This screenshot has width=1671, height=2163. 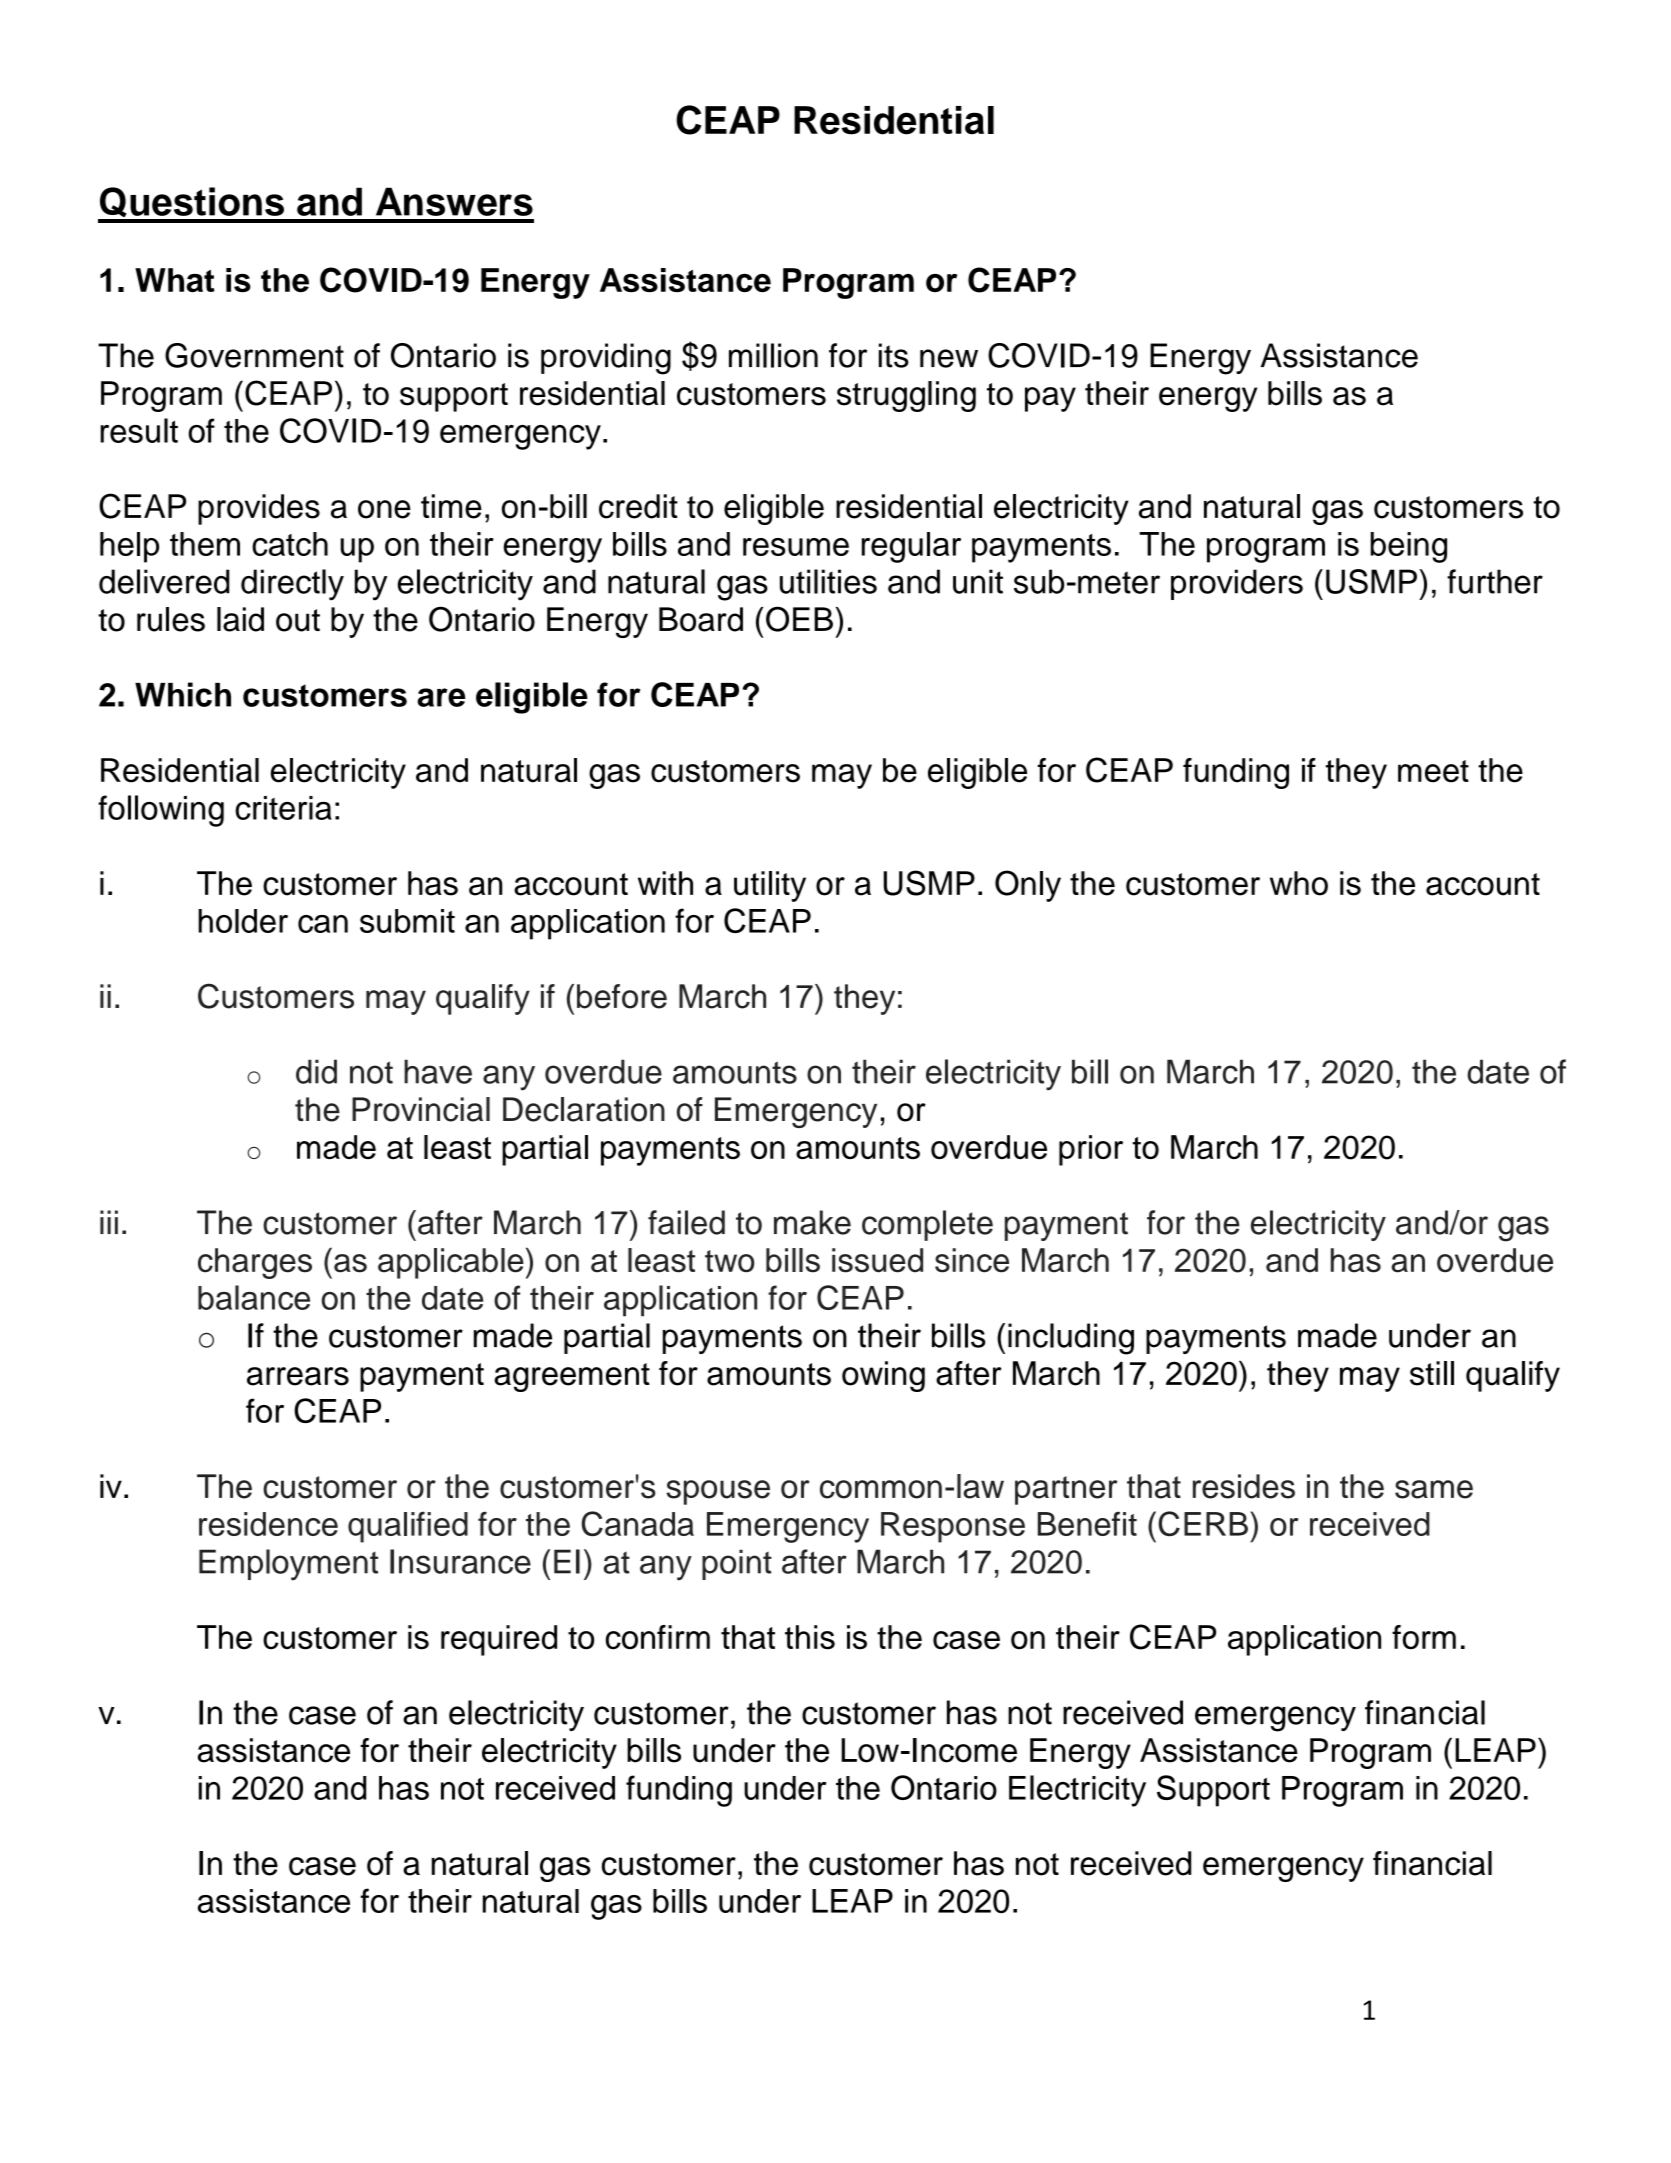 What do you see at coordinates (288, 1565) in the screenshot?
I see `Employment` at bounding box center [288, 1565].
